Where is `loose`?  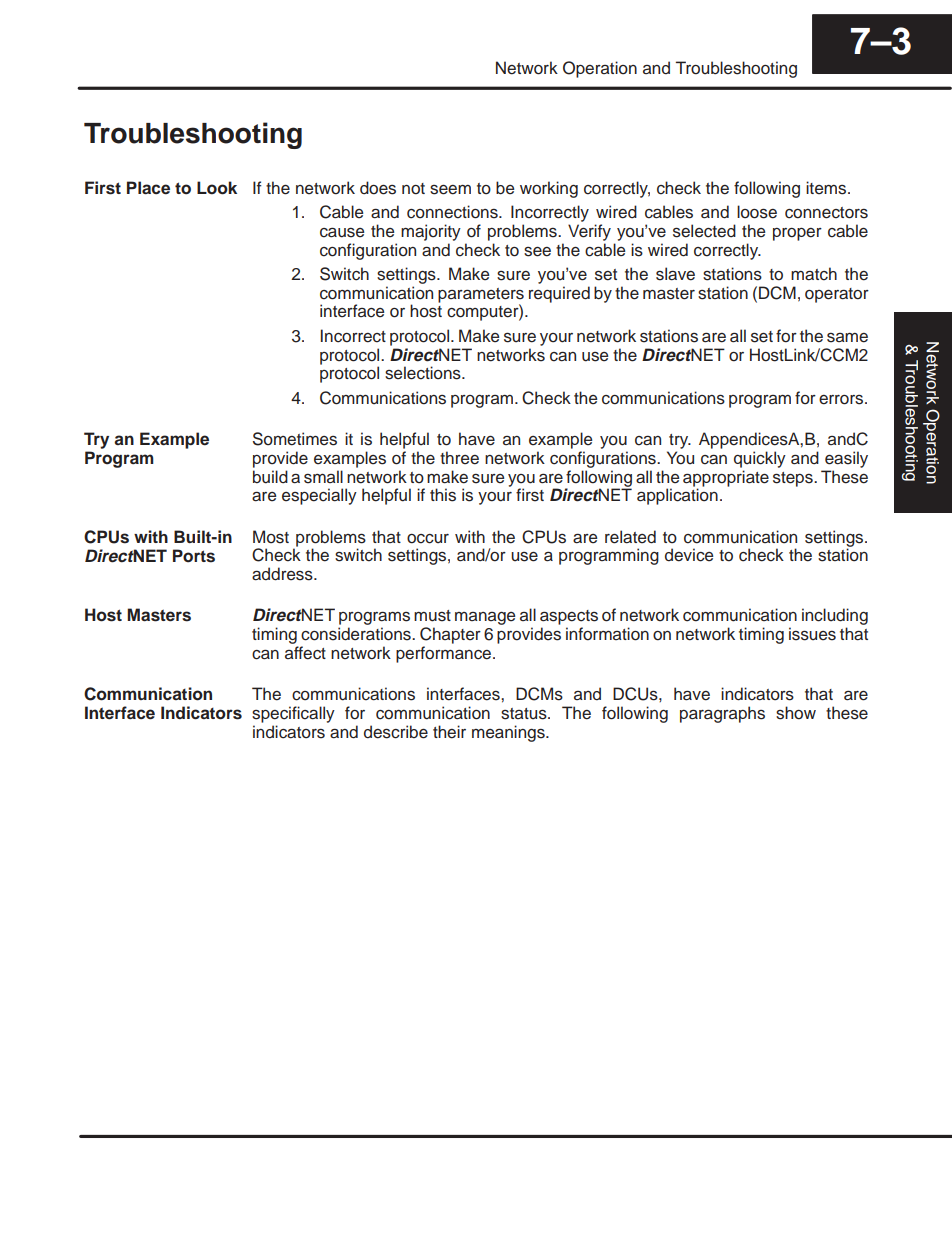
loose is located at coordinates (757, 212).
